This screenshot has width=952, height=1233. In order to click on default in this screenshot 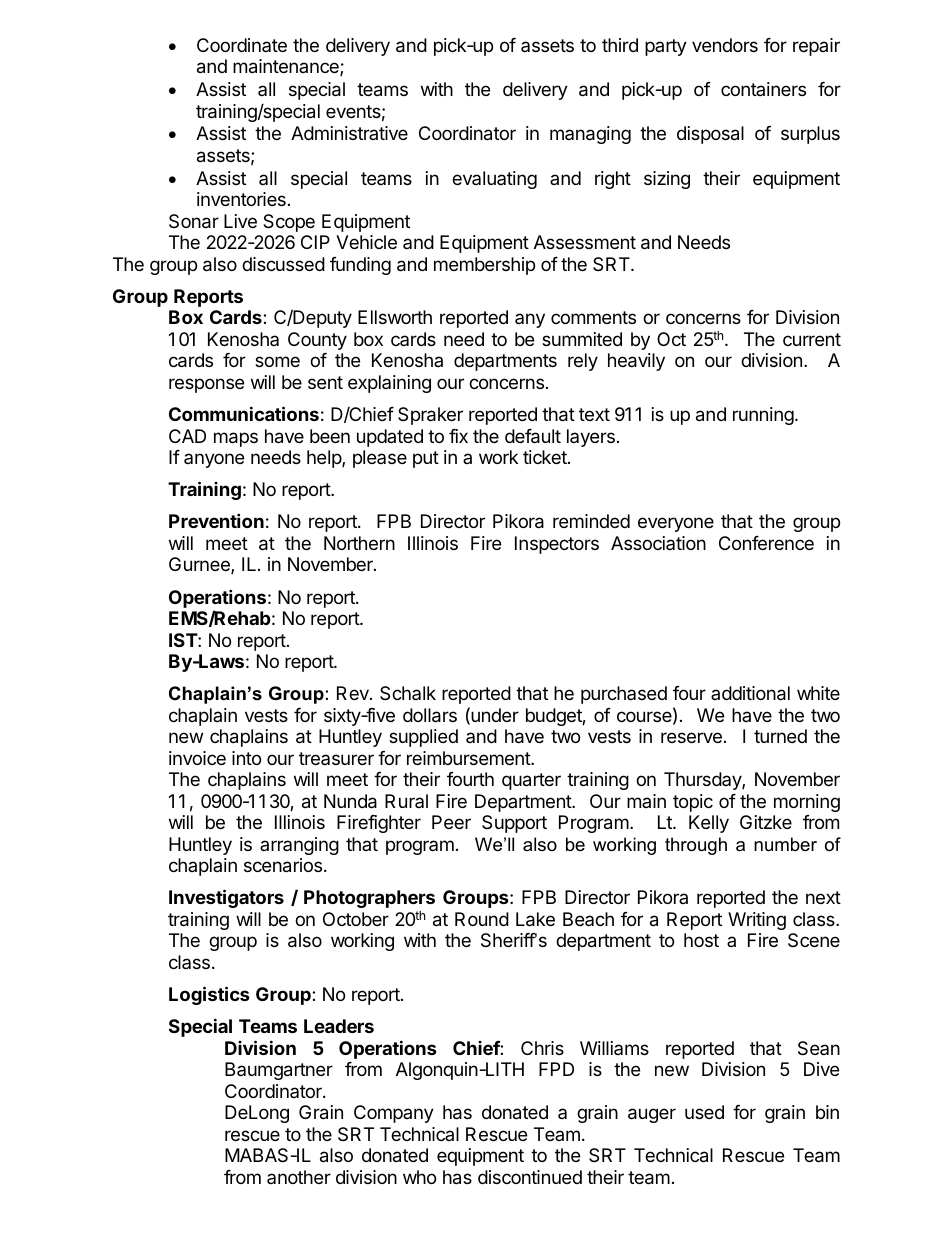, I will do `click(533, 436)`.
